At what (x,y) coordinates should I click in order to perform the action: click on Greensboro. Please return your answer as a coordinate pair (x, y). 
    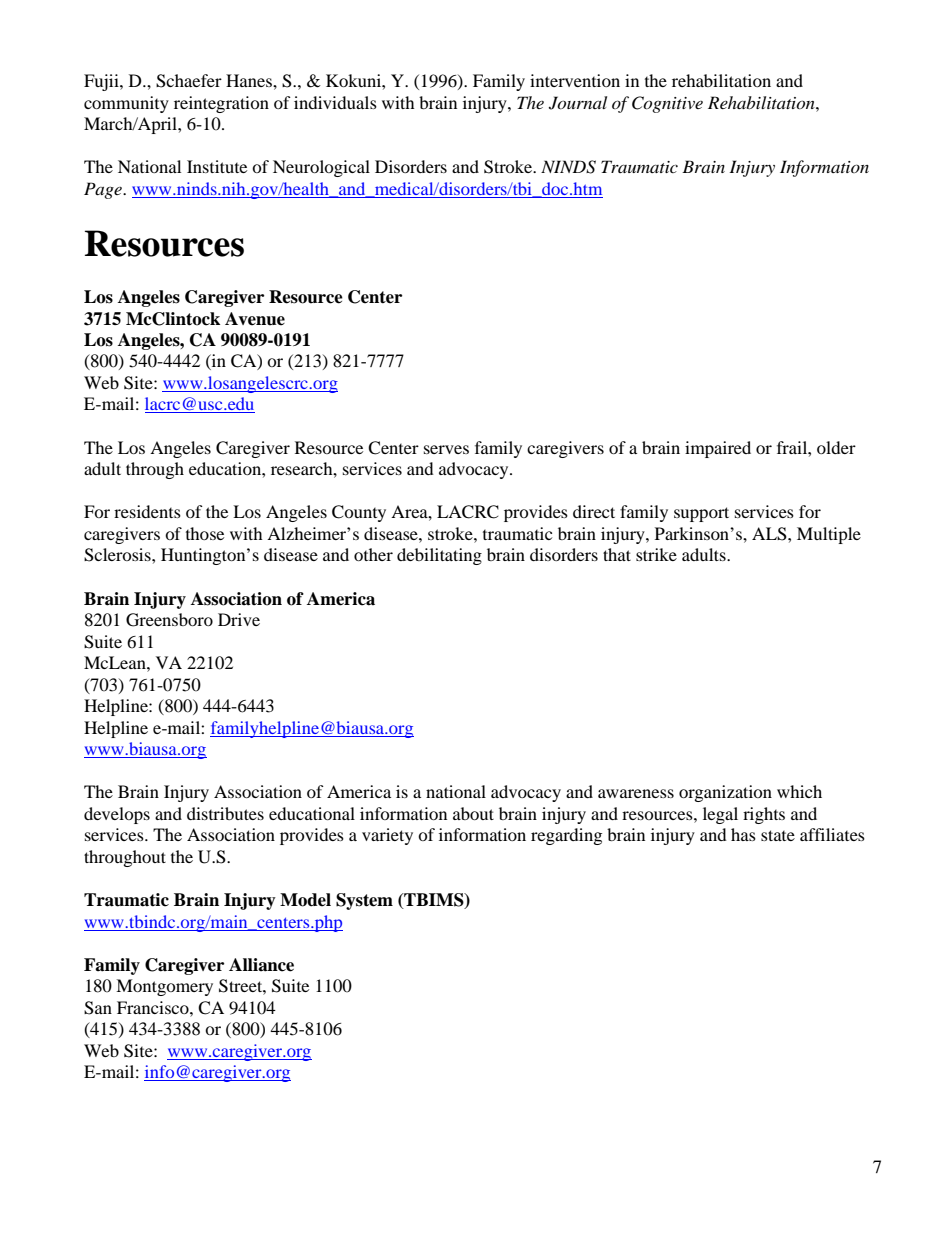
    Looking at the image, I should click on (169, 620).
